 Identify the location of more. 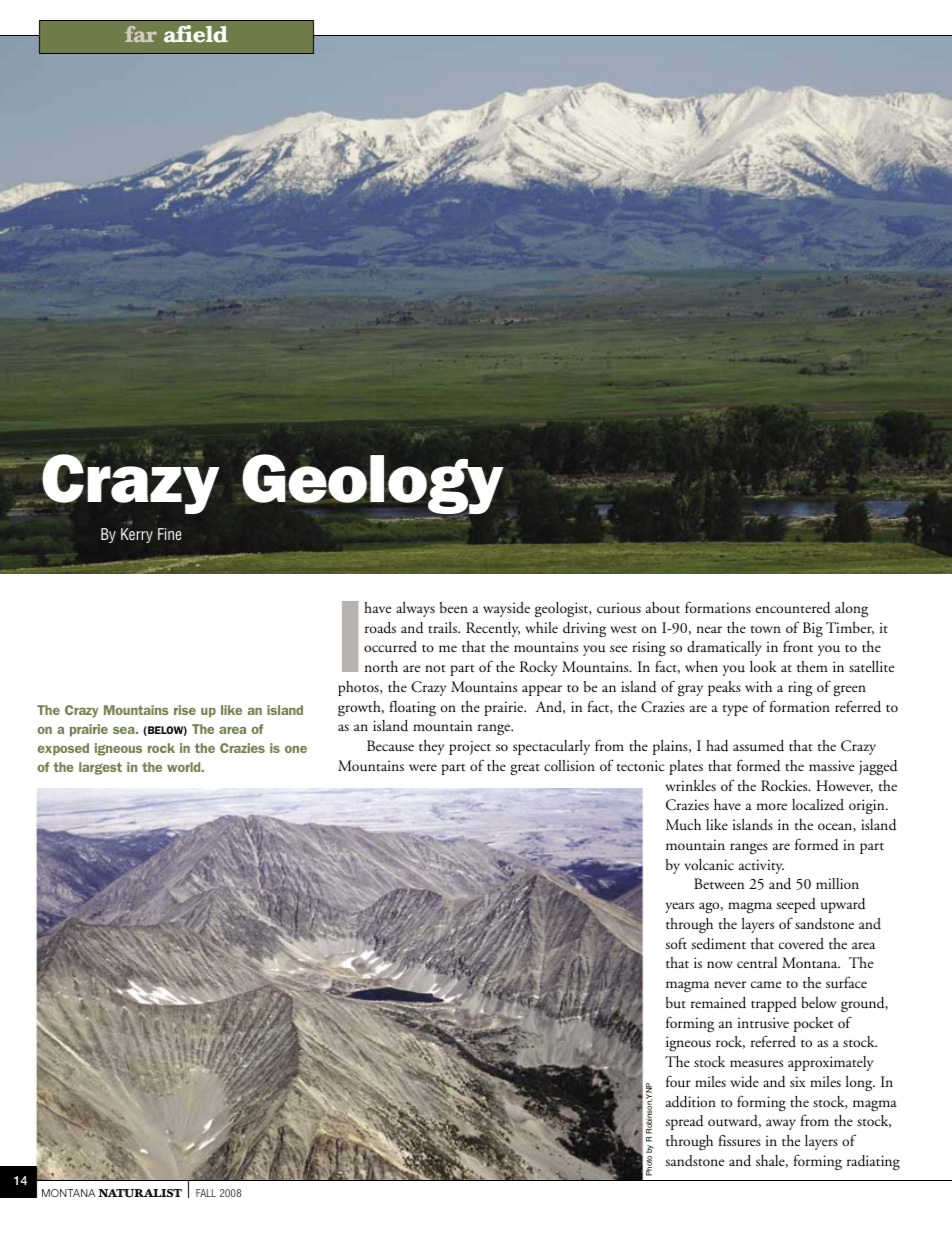
(772, 806).
